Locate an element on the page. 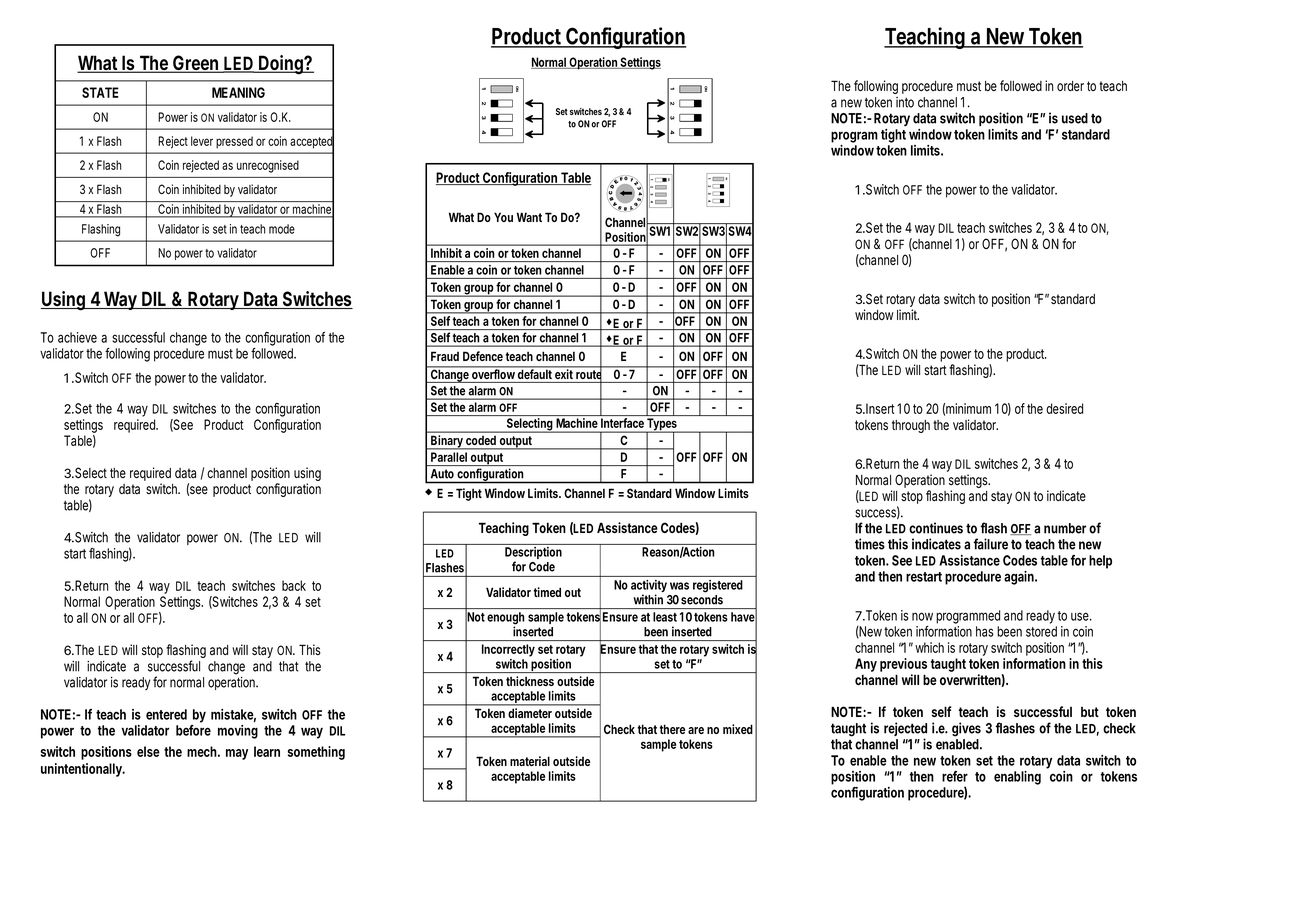  order is located at coordinates (1070, 86).
